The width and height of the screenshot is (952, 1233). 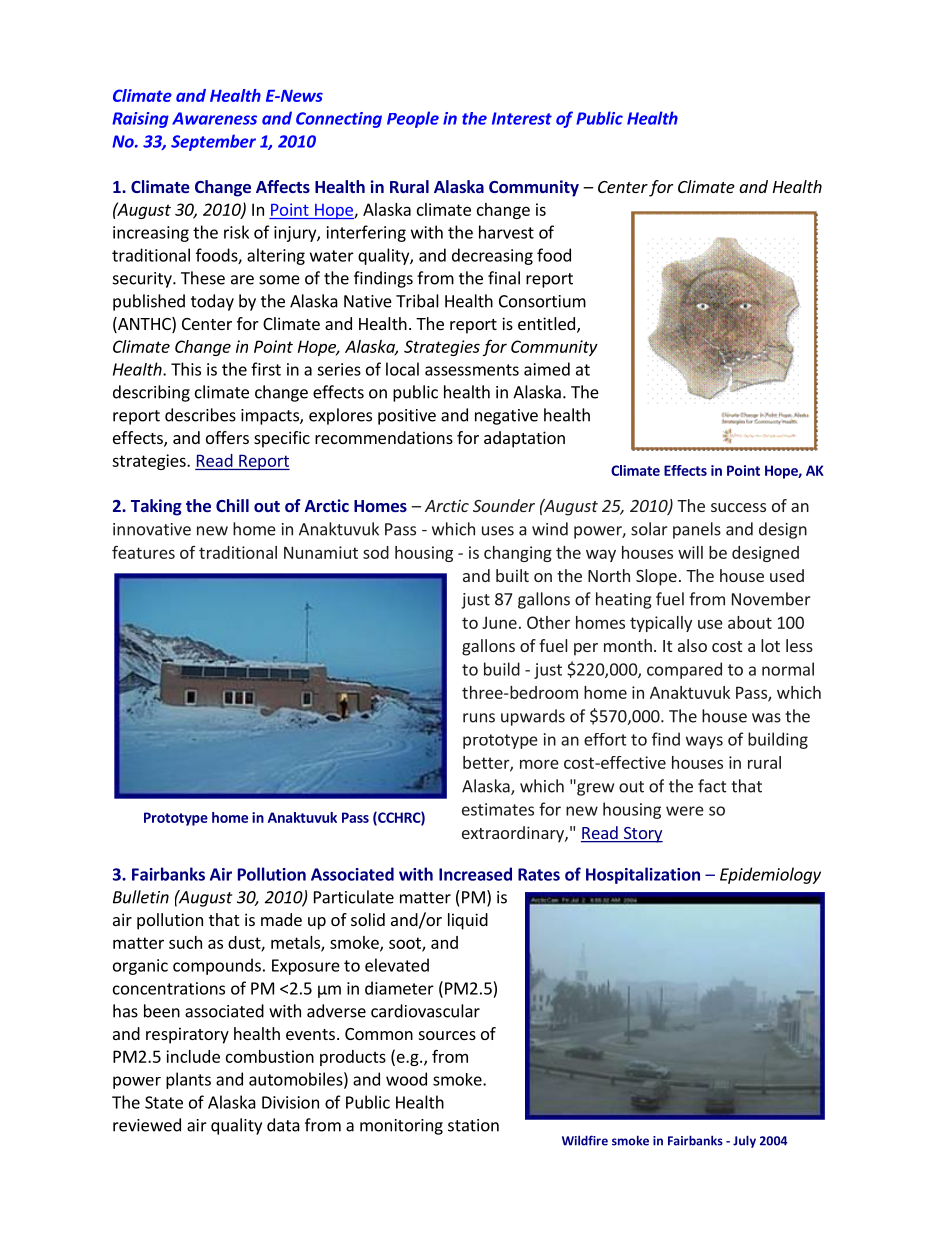 What do you see at coordinates (750, 622) in the screenshot?
I see `about` at bounding box center [750, 622].
